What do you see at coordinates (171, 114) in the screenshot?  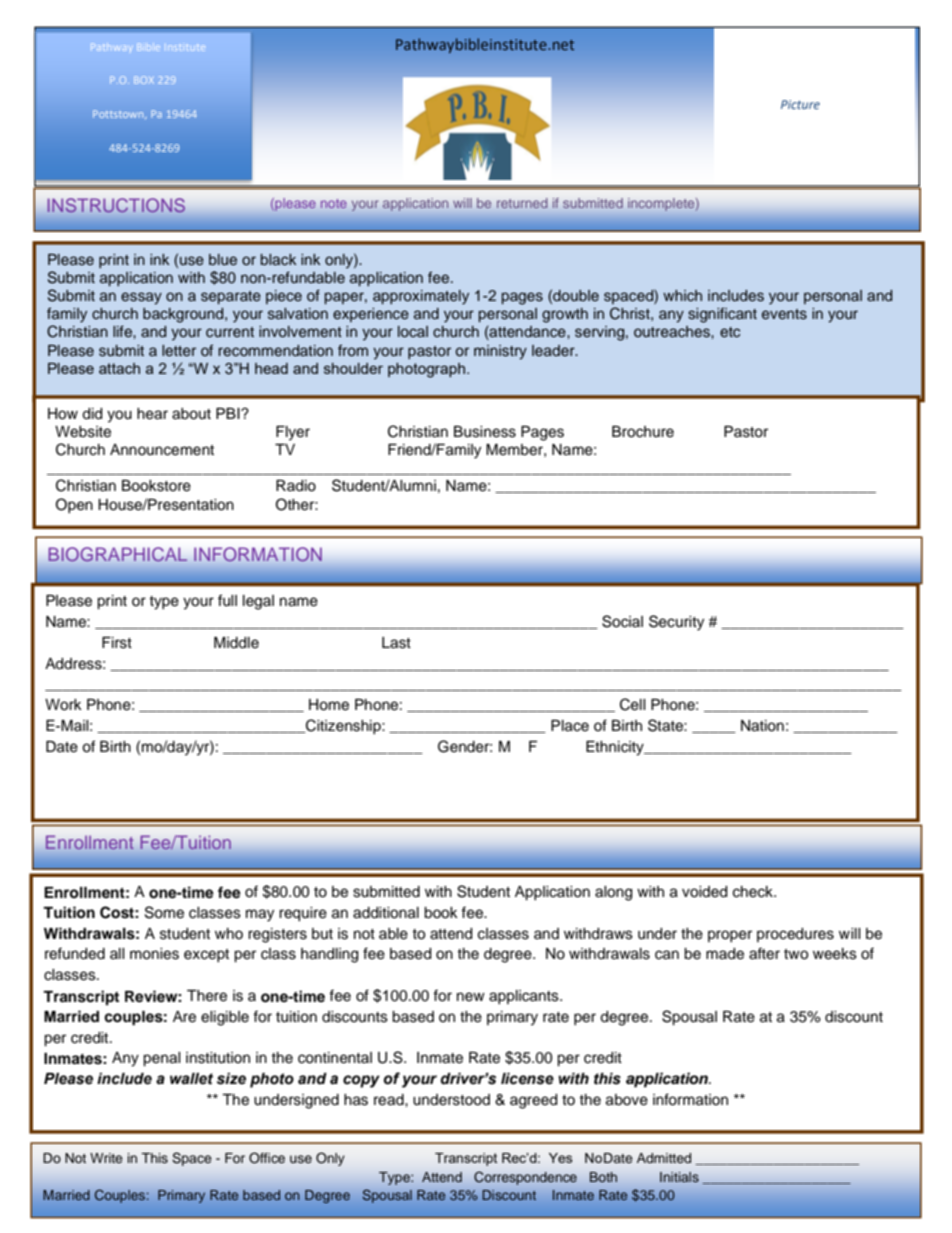 I see `Physical` at bounding box center [171, 114].
